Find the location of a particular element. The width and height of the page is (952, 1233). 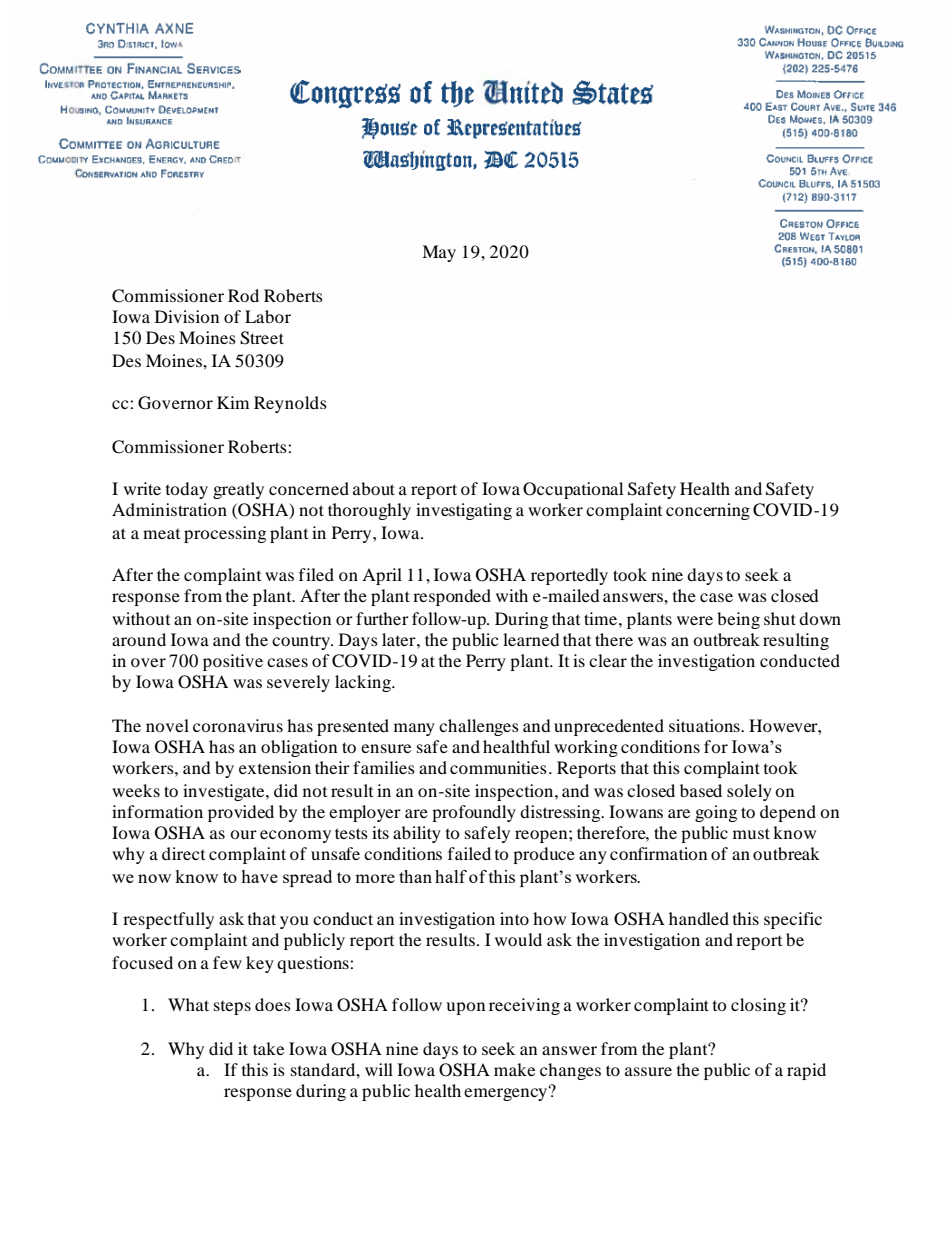

processing is located at coordinates (225, 534).
